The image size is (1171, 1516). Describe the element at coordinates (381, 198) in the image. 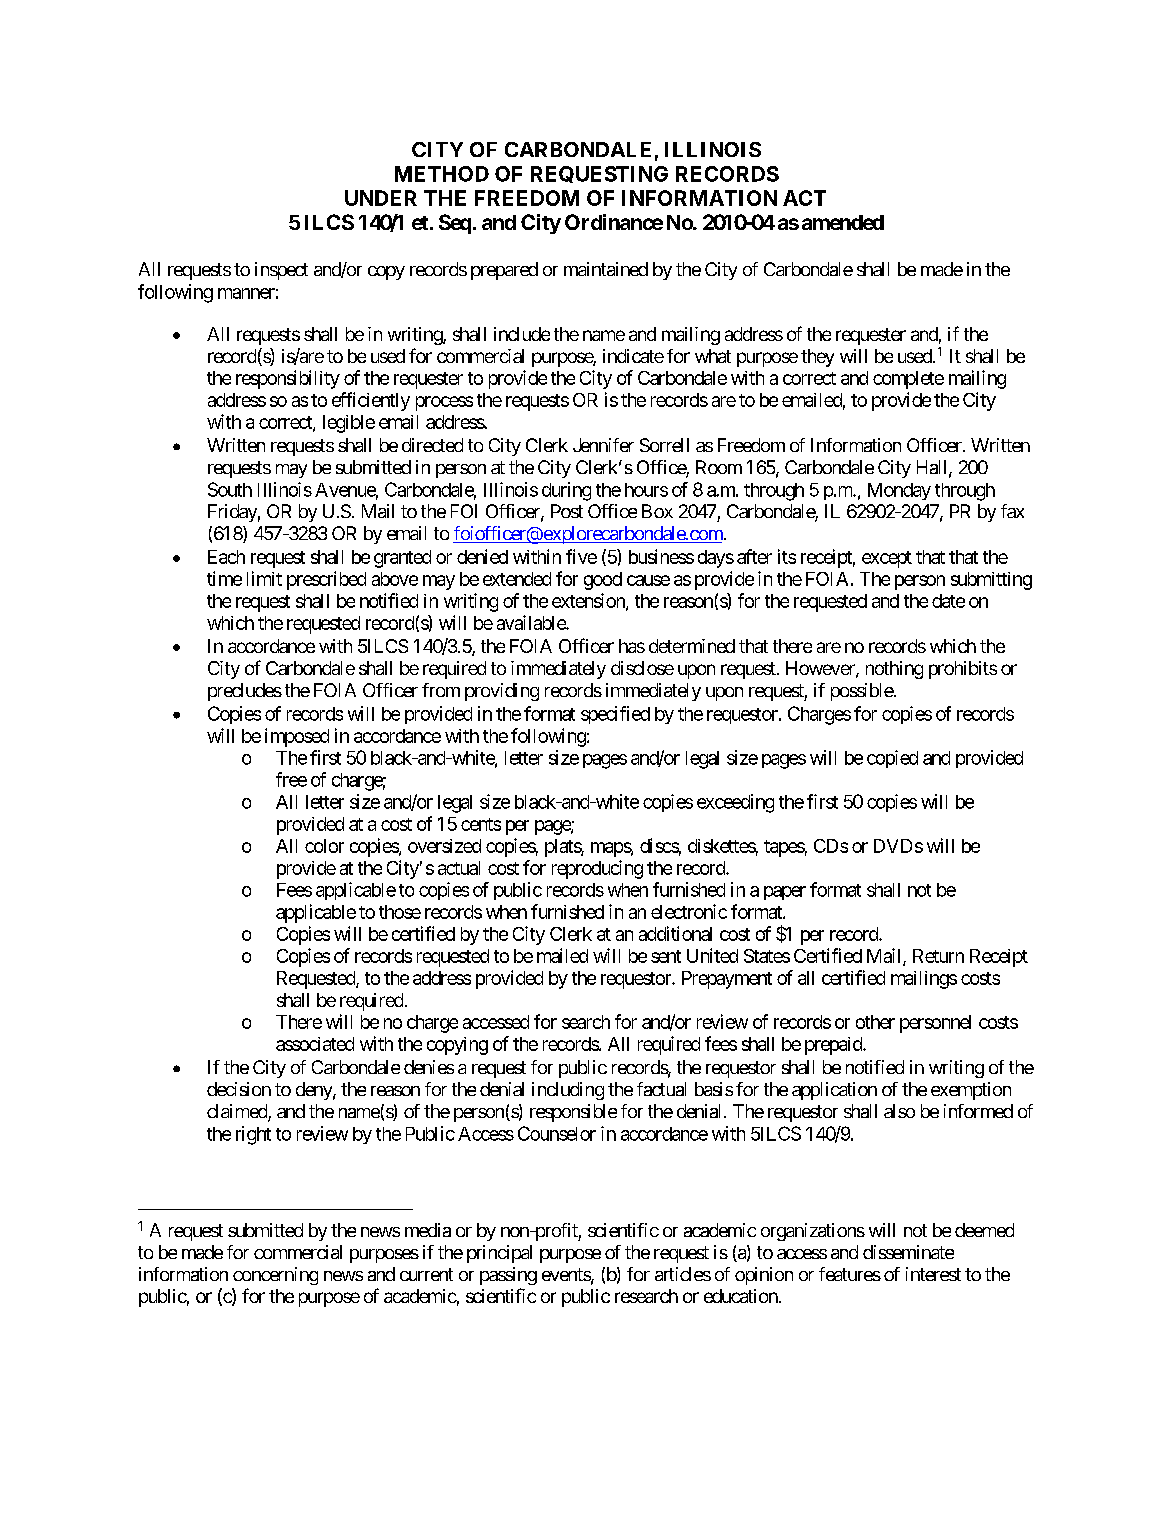

I see `UNDER` at that location.
